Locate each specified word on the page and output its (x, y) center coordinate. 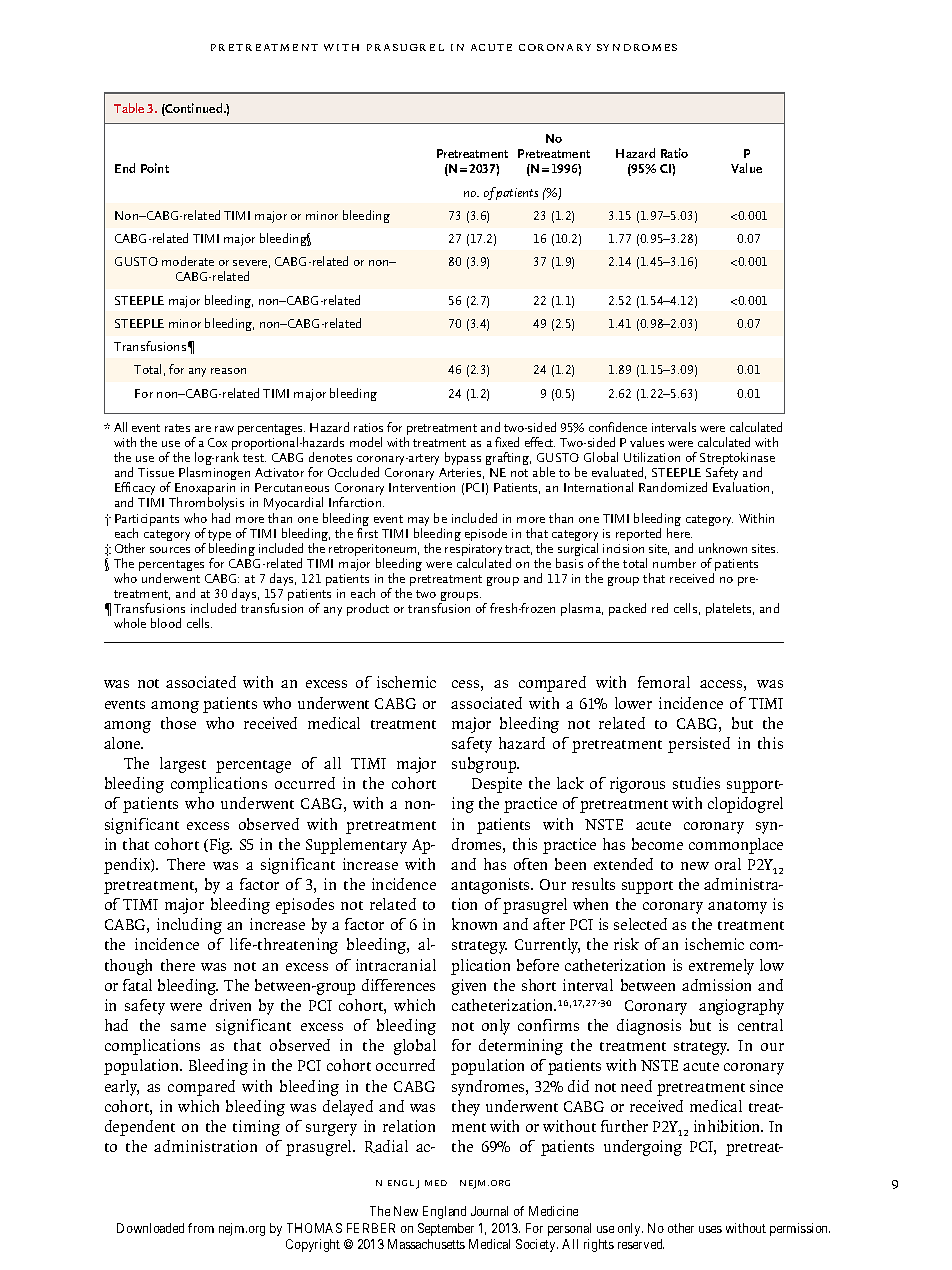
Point (155, 168)
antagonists (492, 886)
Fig (219, 846)
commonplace (736, 846)
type (219, 537)
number (674, 563)
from (201, 1228)
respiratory (473, 551)
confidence (618, 427)
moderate (188, 261)
